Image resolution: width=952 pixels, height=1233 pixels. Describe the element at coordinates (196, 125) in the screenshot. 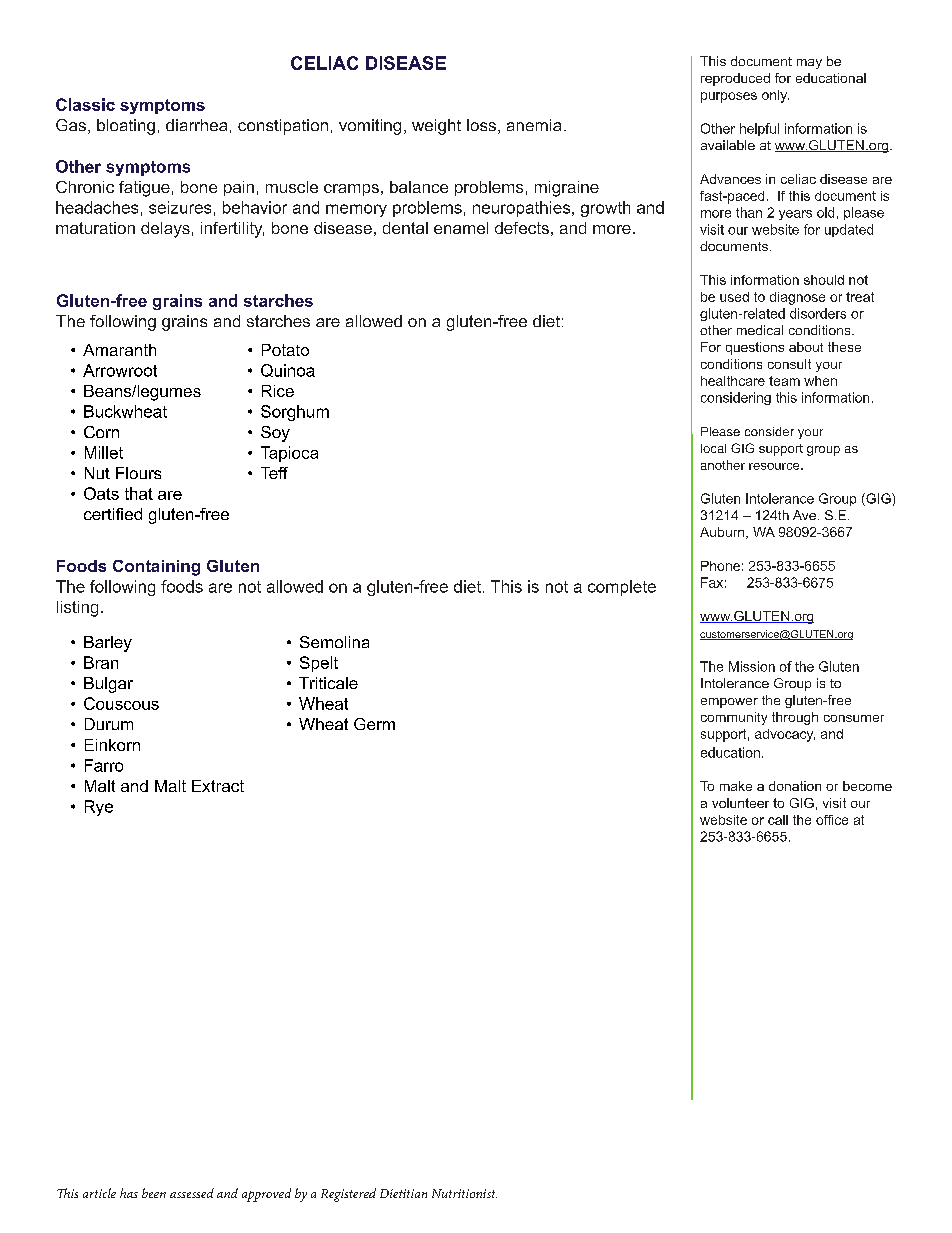

I see `diarrhea` at that location.
